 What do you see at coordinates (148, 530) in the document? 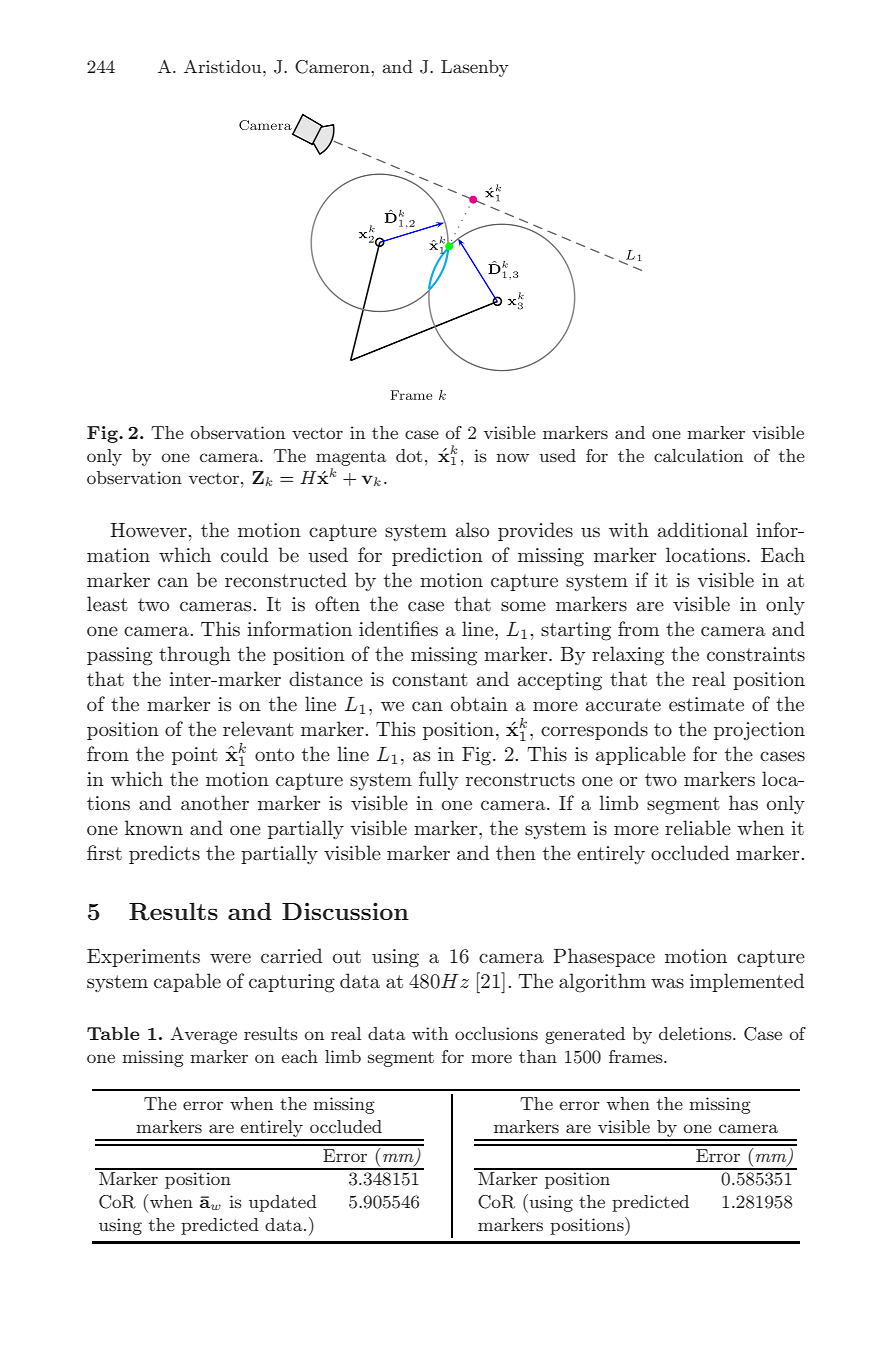
I see `However` at bounding box center [148, 530].
